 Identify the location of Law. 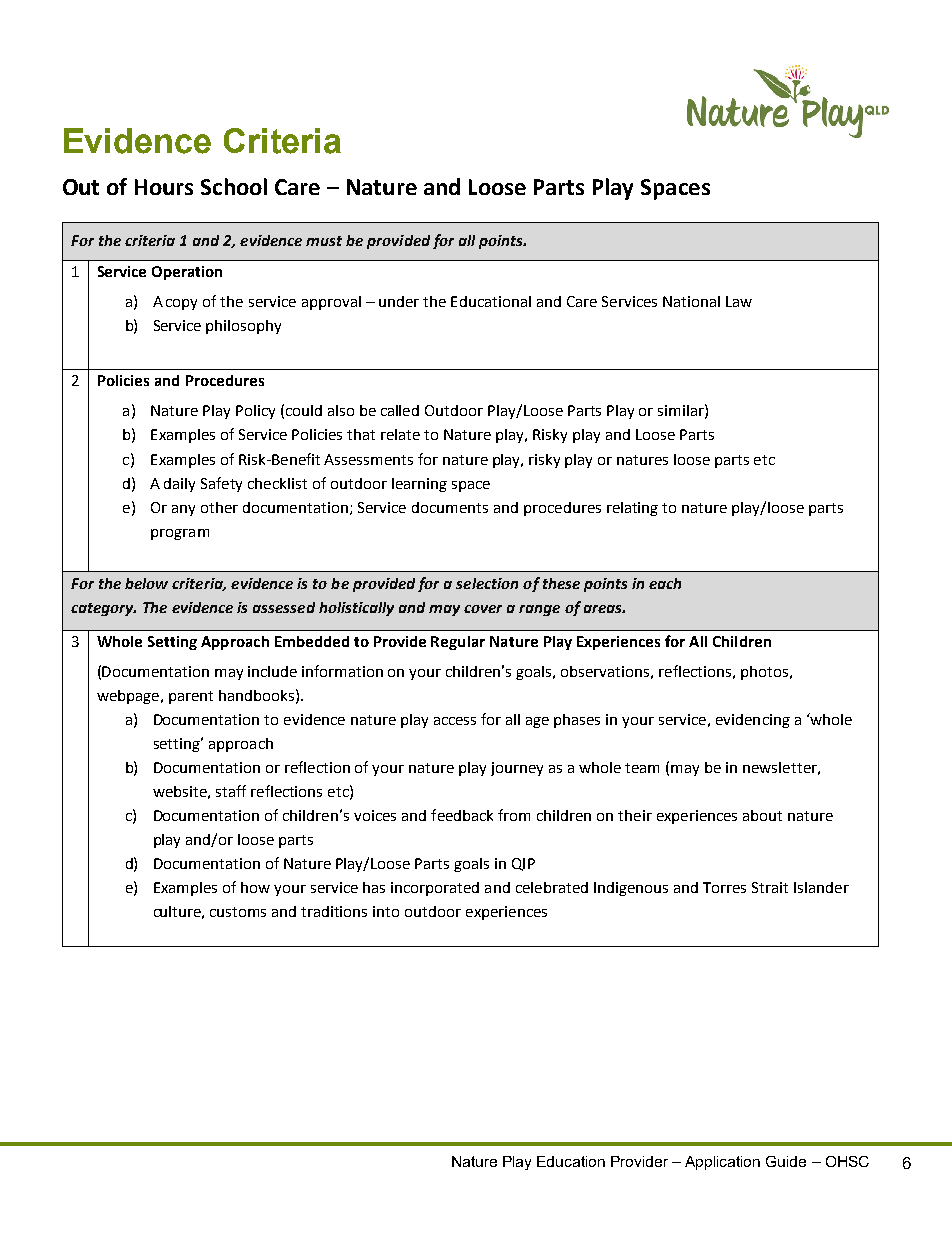
(739, 301).
